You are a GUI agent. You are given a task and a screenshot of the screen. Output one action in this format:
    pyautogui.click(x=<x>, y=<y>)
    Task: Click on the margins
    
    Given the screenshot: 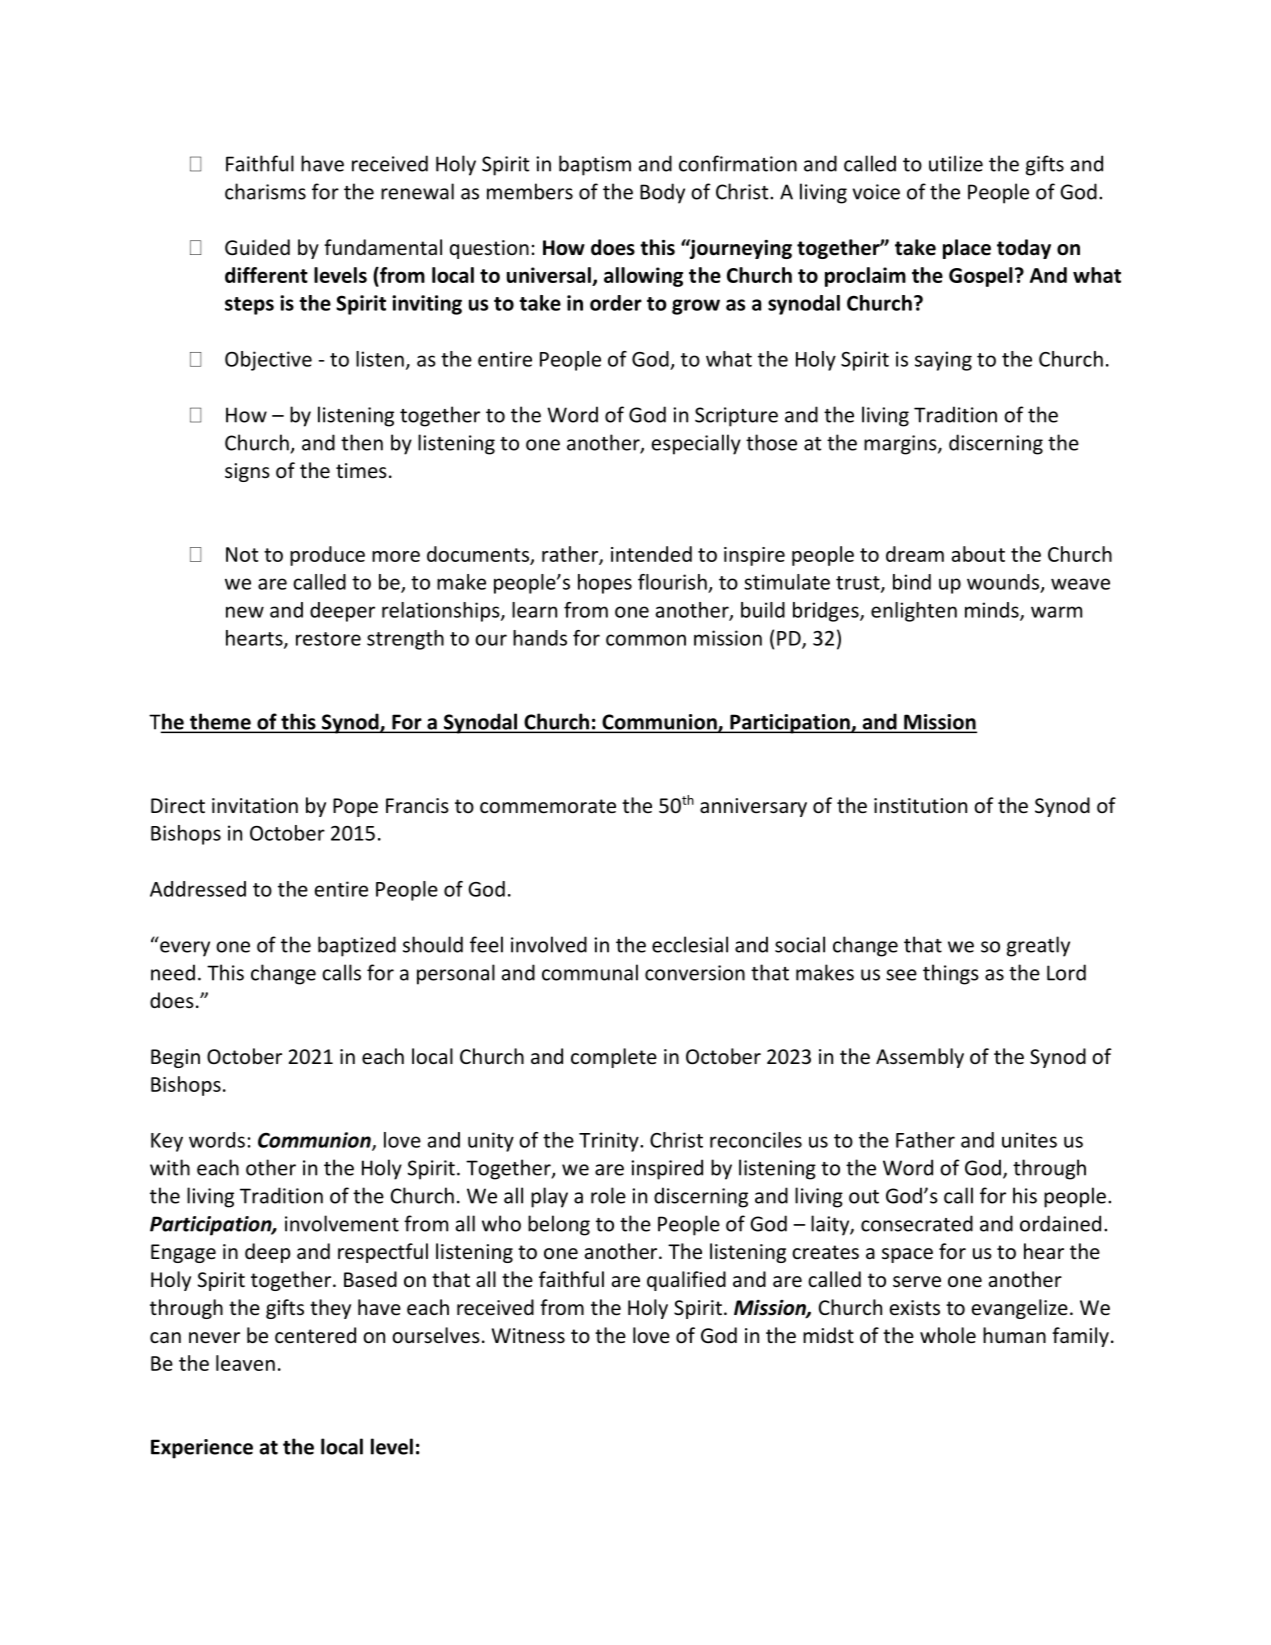 What is the action you would take?
    pyautogui.click(x=901, y=445)
